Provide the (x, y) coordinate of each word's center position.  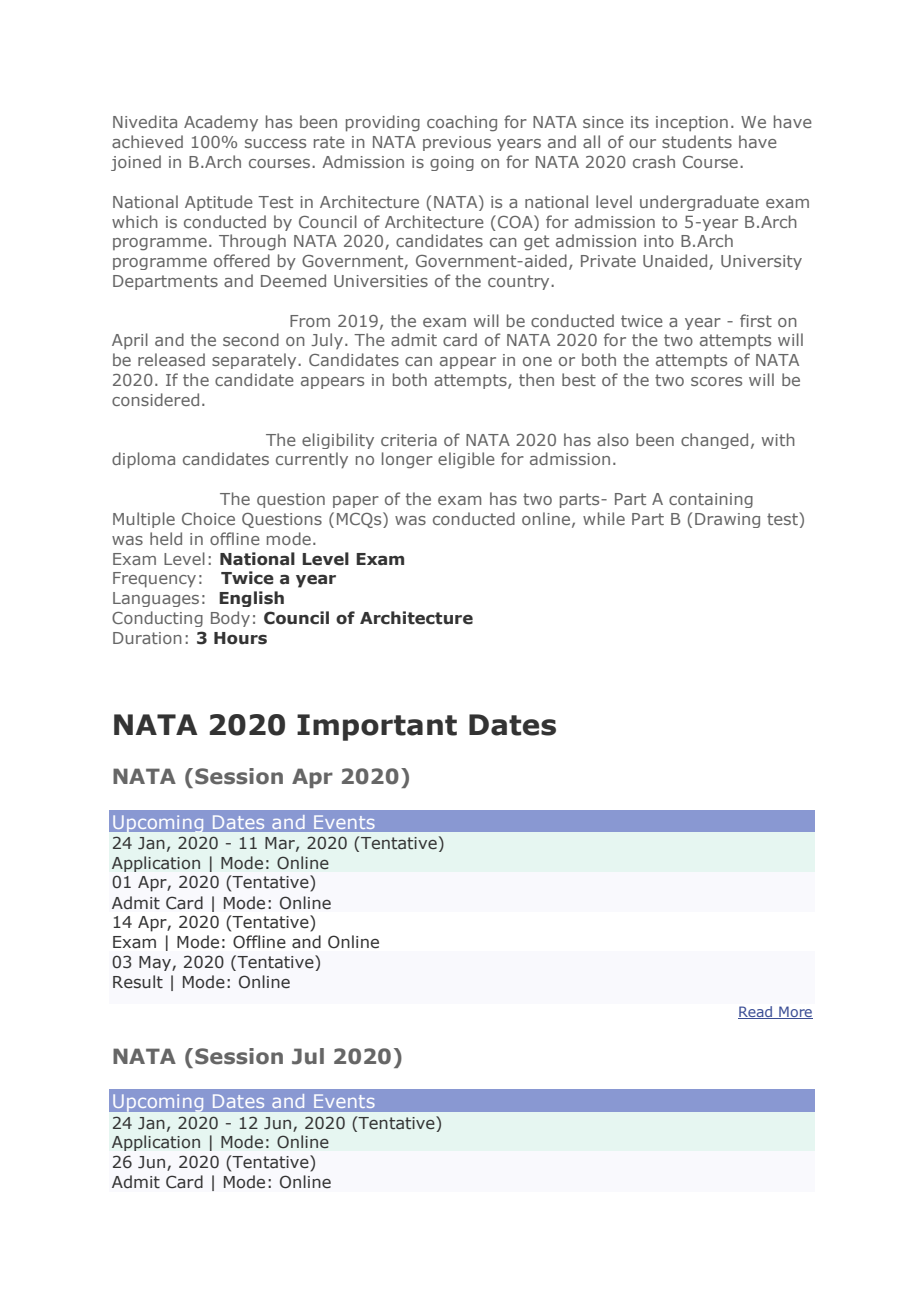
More (795, 1012)
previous (457, 143)
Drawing (727, 520)
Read (756, 1012)
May (156, 963)
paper (356, 502)
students (697, 141)
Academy (221, 123)
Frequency (154, 580)
